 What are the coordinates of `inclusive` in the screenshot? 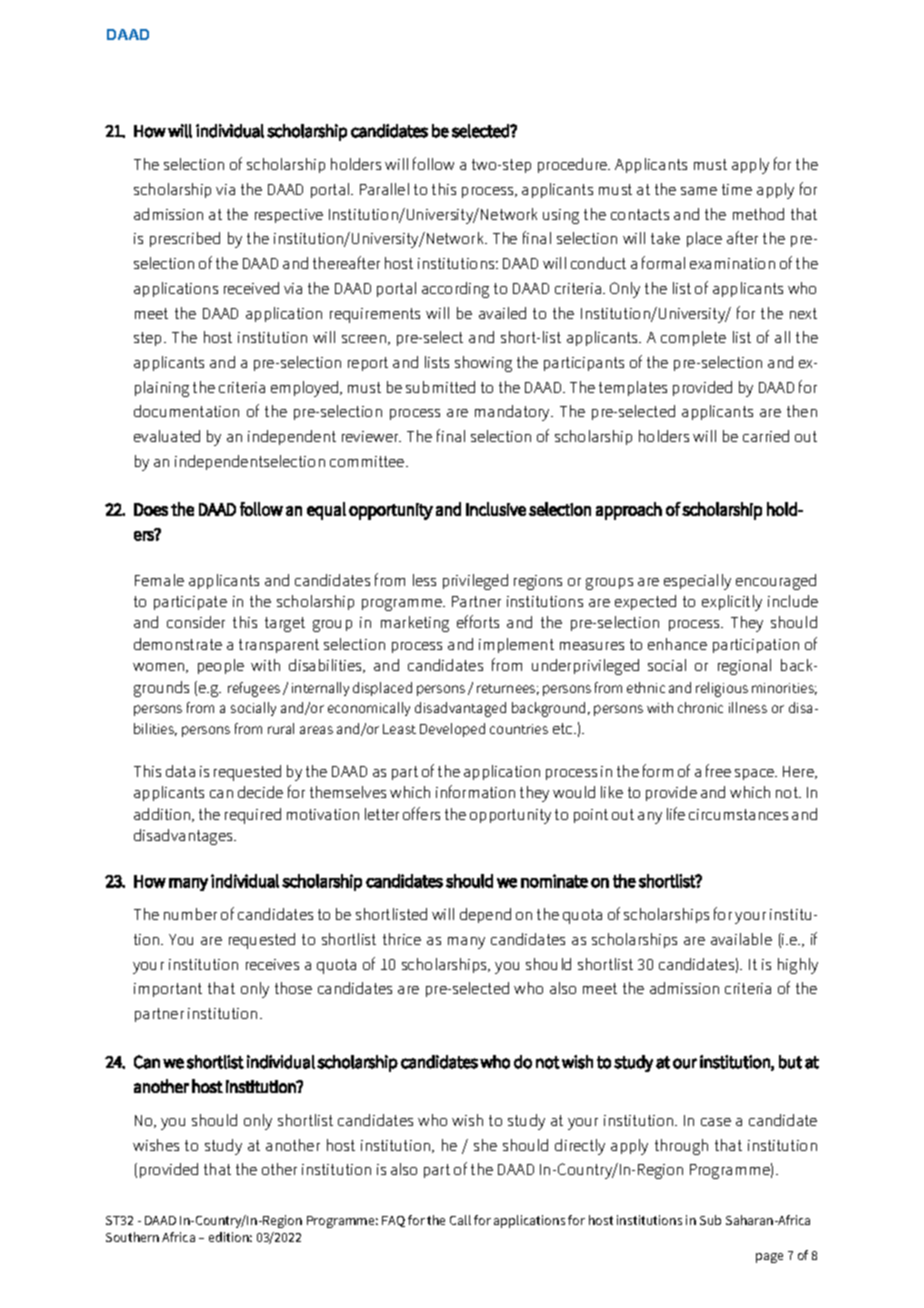 It's located at (496, 509).
